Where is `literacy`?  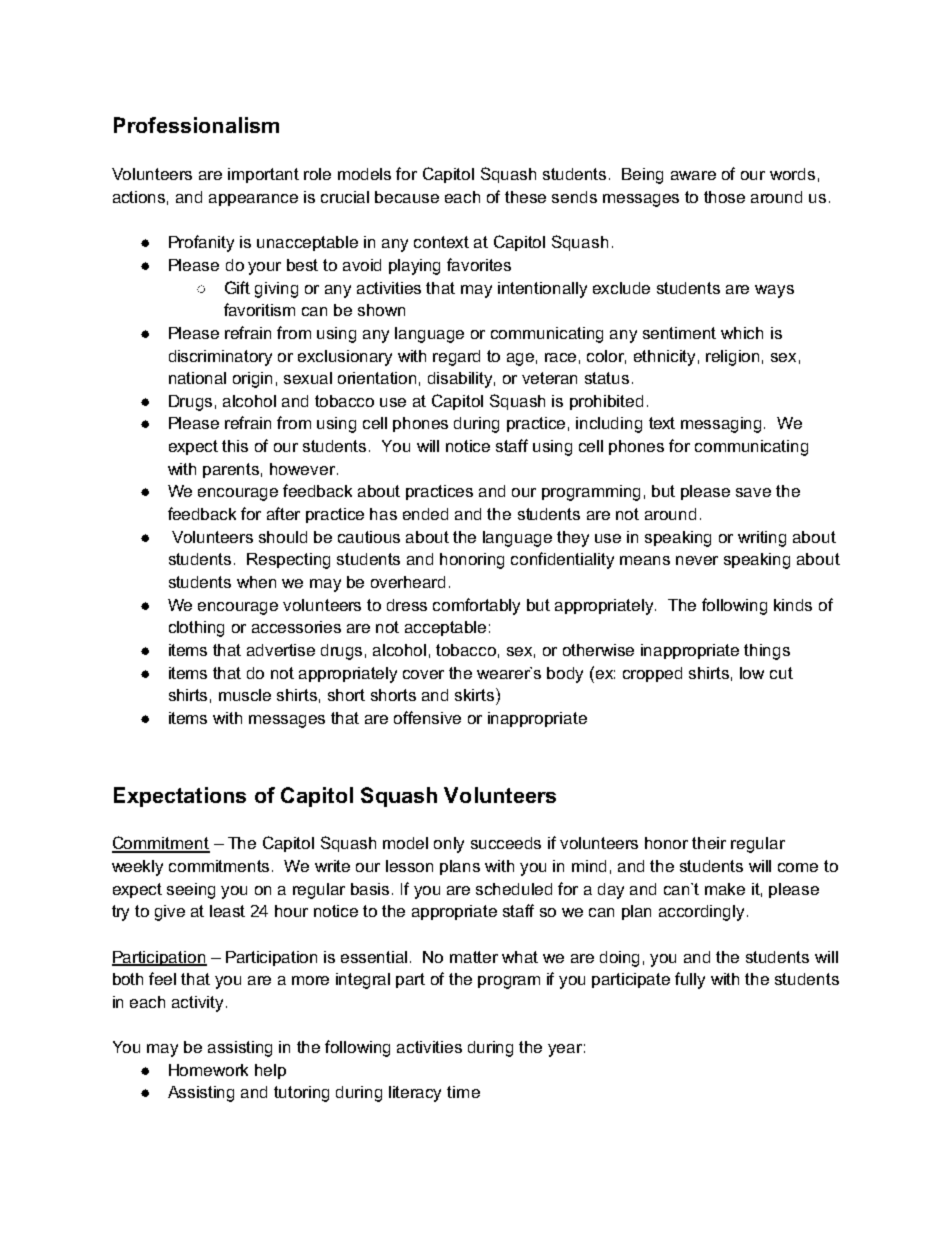
literacy is located at coordinates (415, 1094).
